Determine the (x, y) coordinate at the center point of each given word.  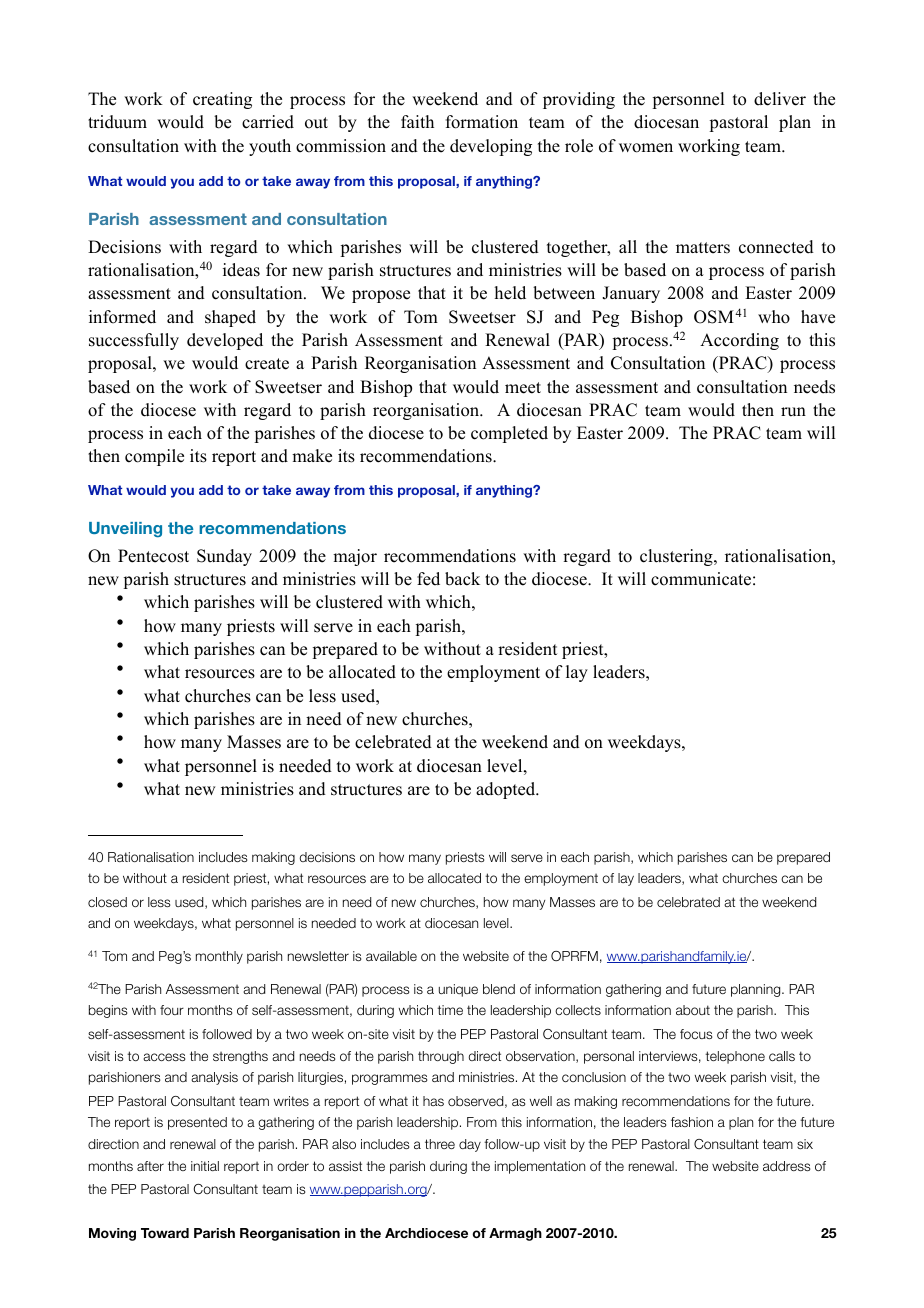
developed (225, 341)
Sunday (224, 557)
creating (222, 100)
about (693, 1010)
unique (458, 990)
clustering (677, 557)
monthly (219, 957)
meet (523, 388)
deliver (780, 99)
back (462, 579)
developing (491, 147)
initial (205, 1166)
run (793, 412)
